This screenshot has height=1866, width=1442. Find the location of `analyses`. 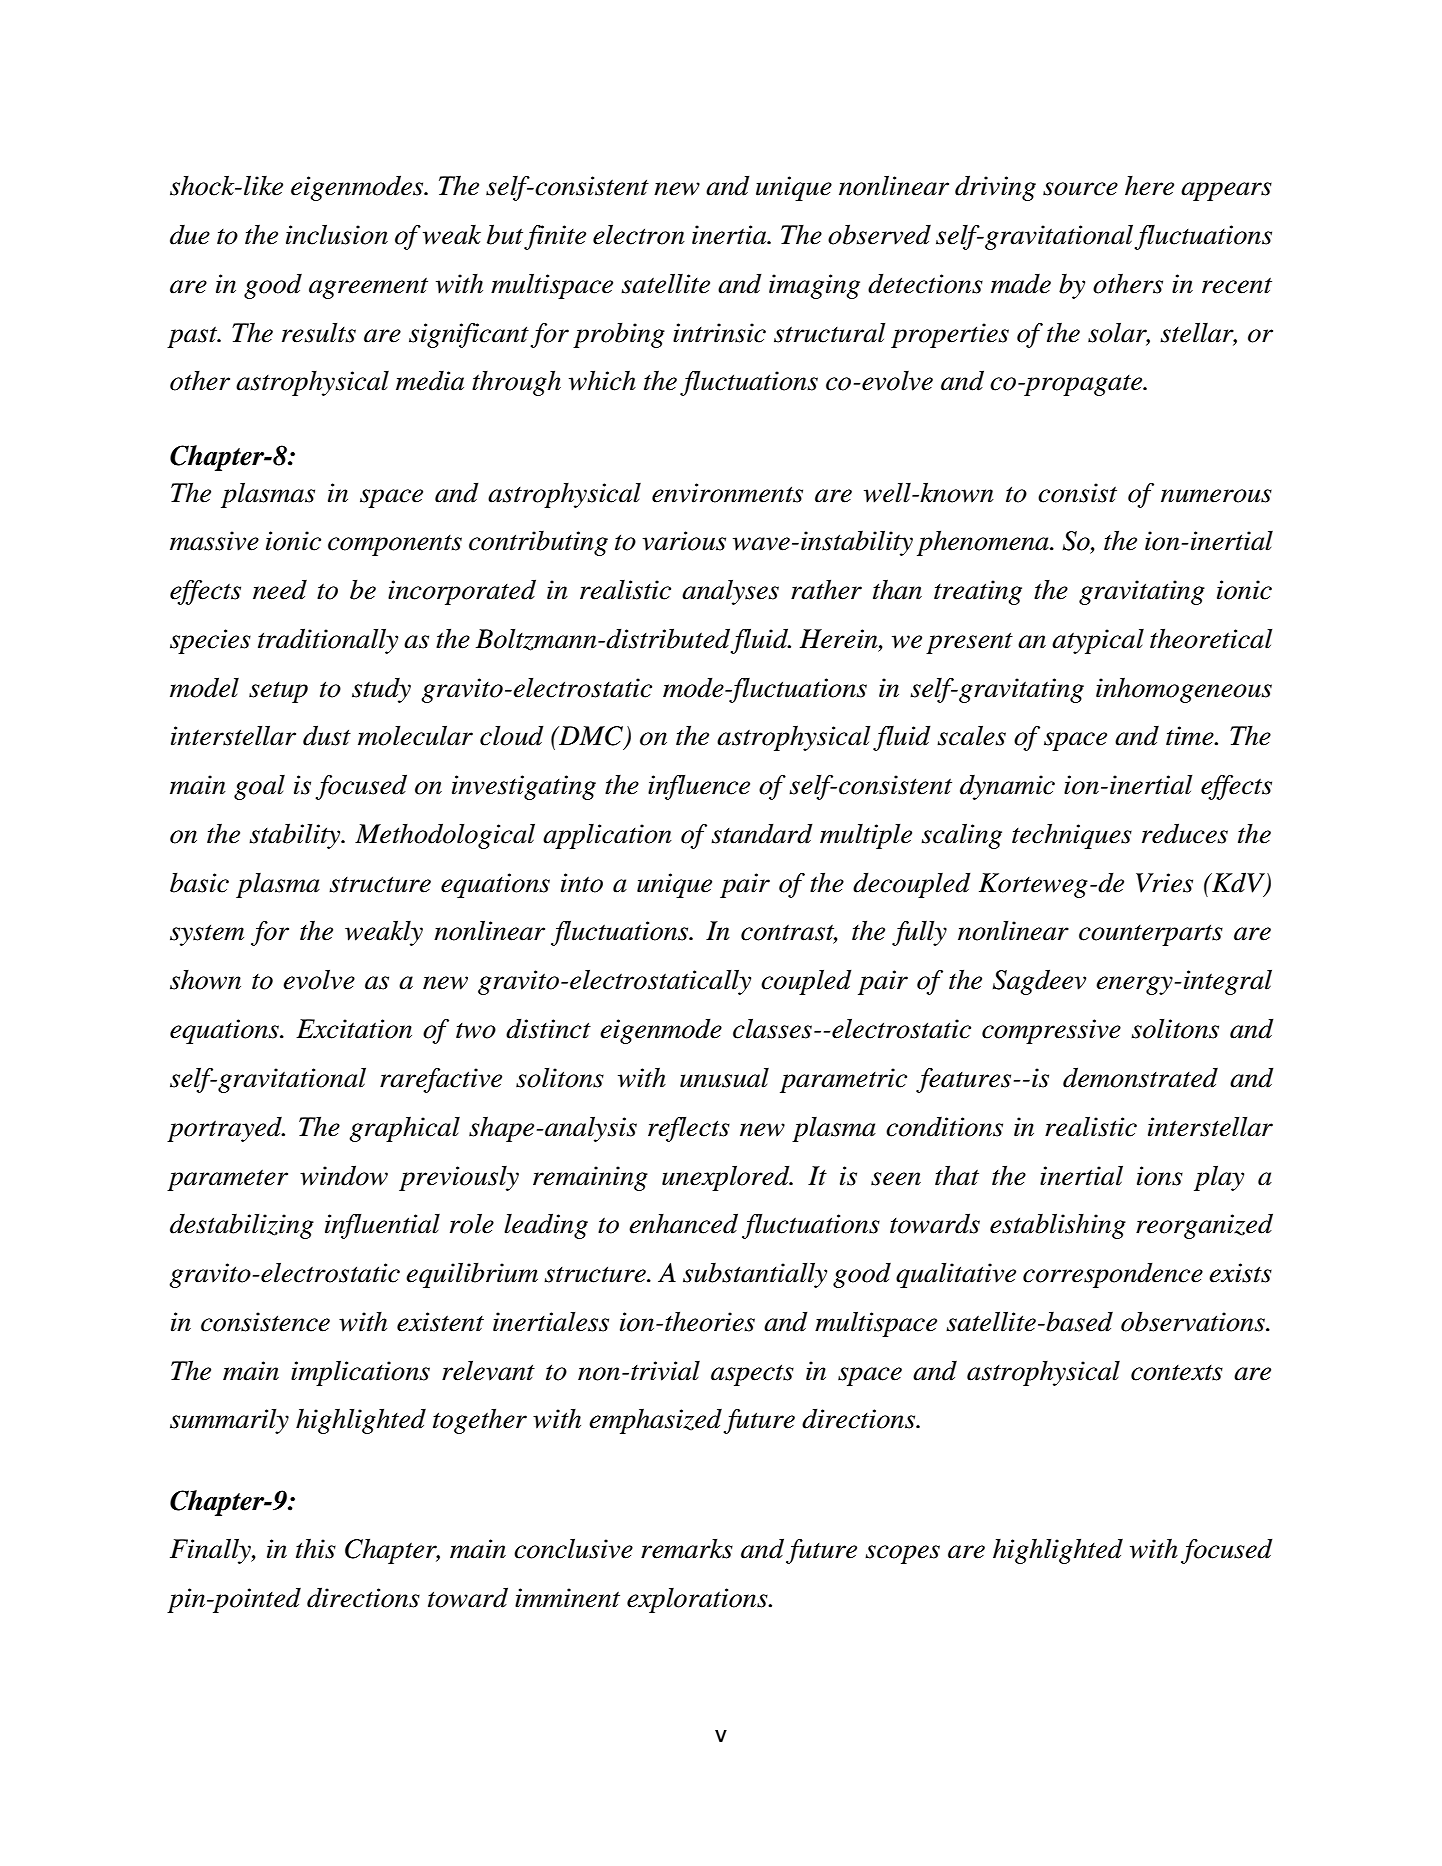

analyses is located at coordinates (730, 592).
